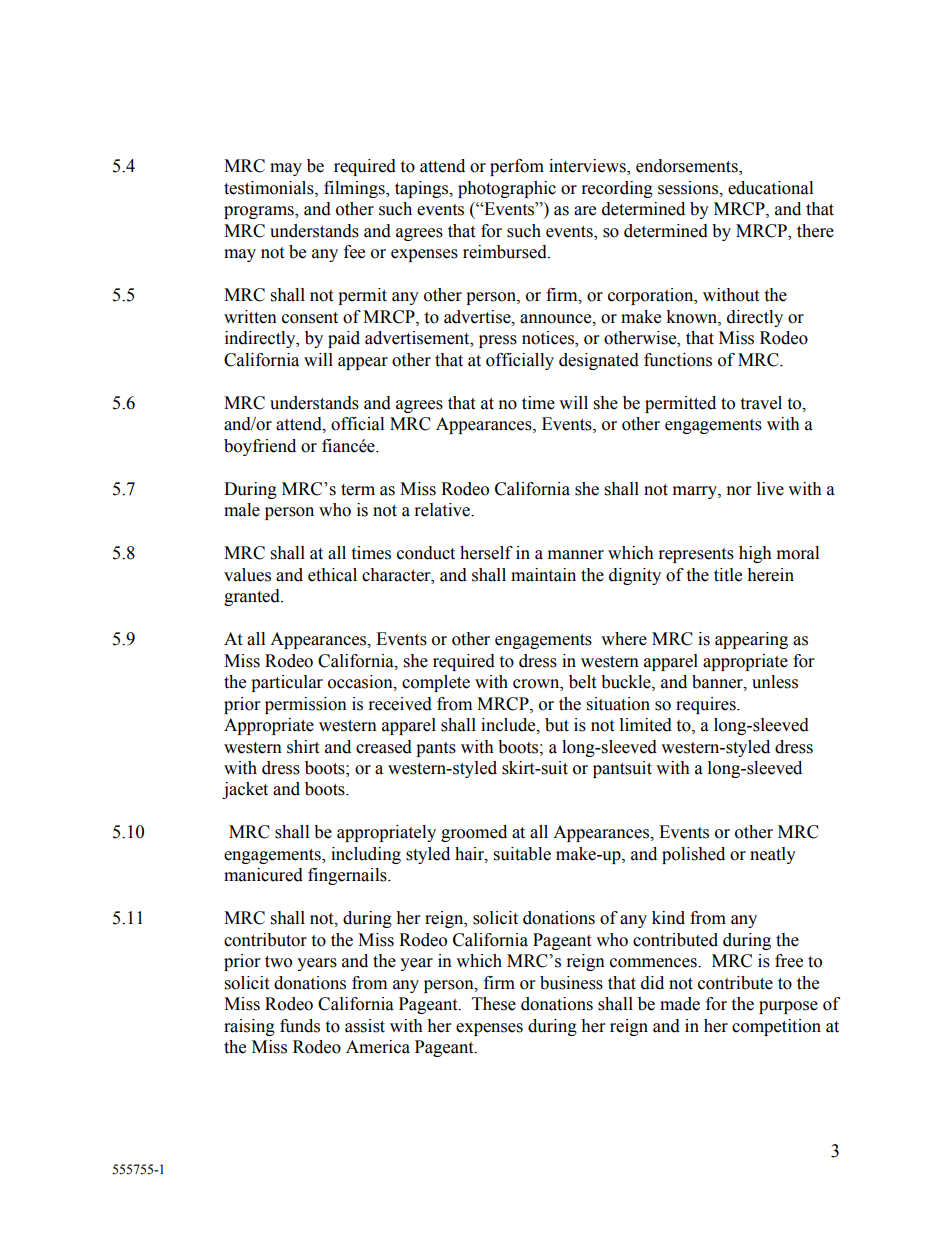 This screenshot has height=1233, width=952. What do you see at coordinates (300, 1026) in the screenshot?
I see `funds` at bounding box center [300, 1026].
